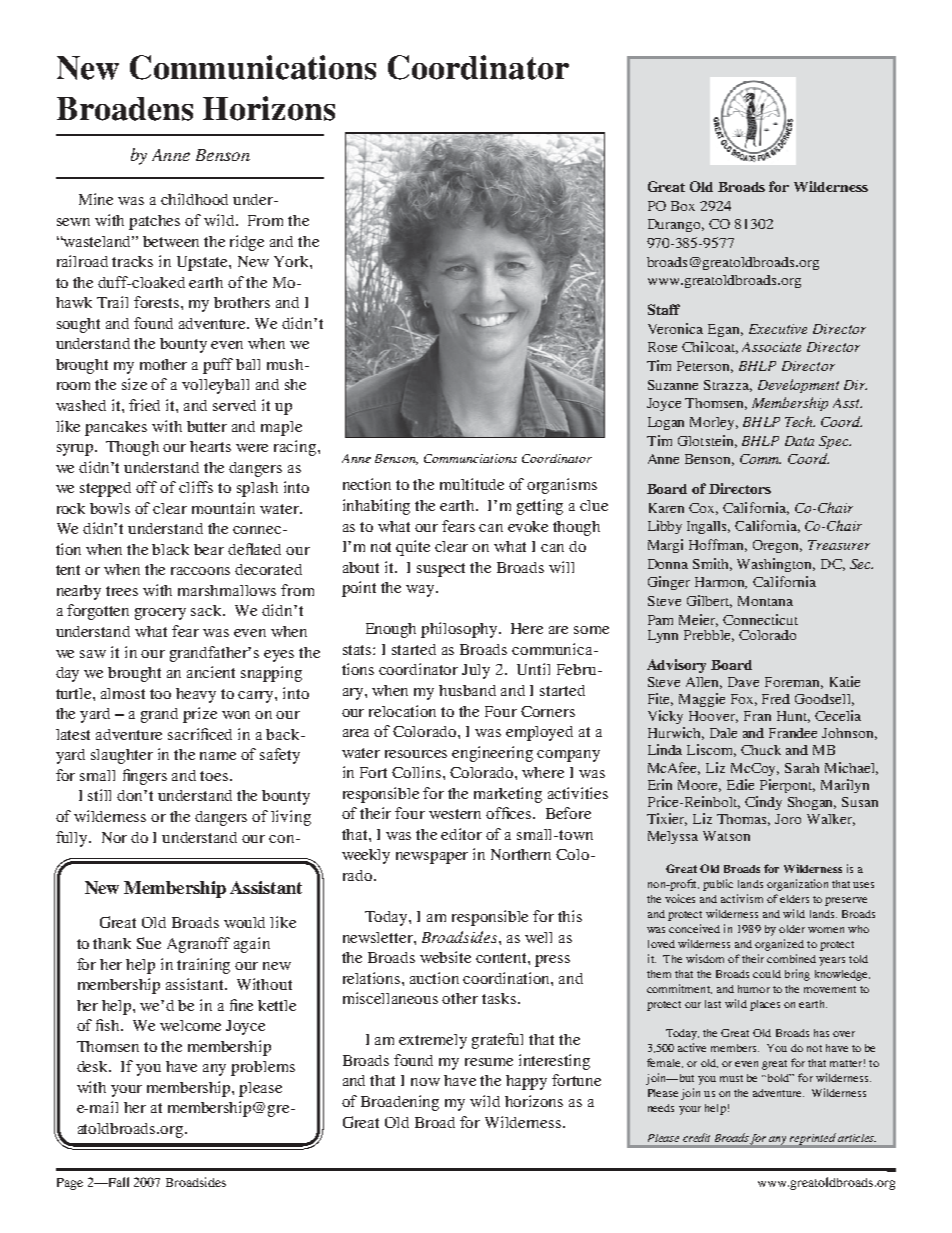 This screenshot has width=952, height=1233. What do you see at coordinates (726, 836) in the screenshot?
I see `Watson` at bounding box center [726, 836].
